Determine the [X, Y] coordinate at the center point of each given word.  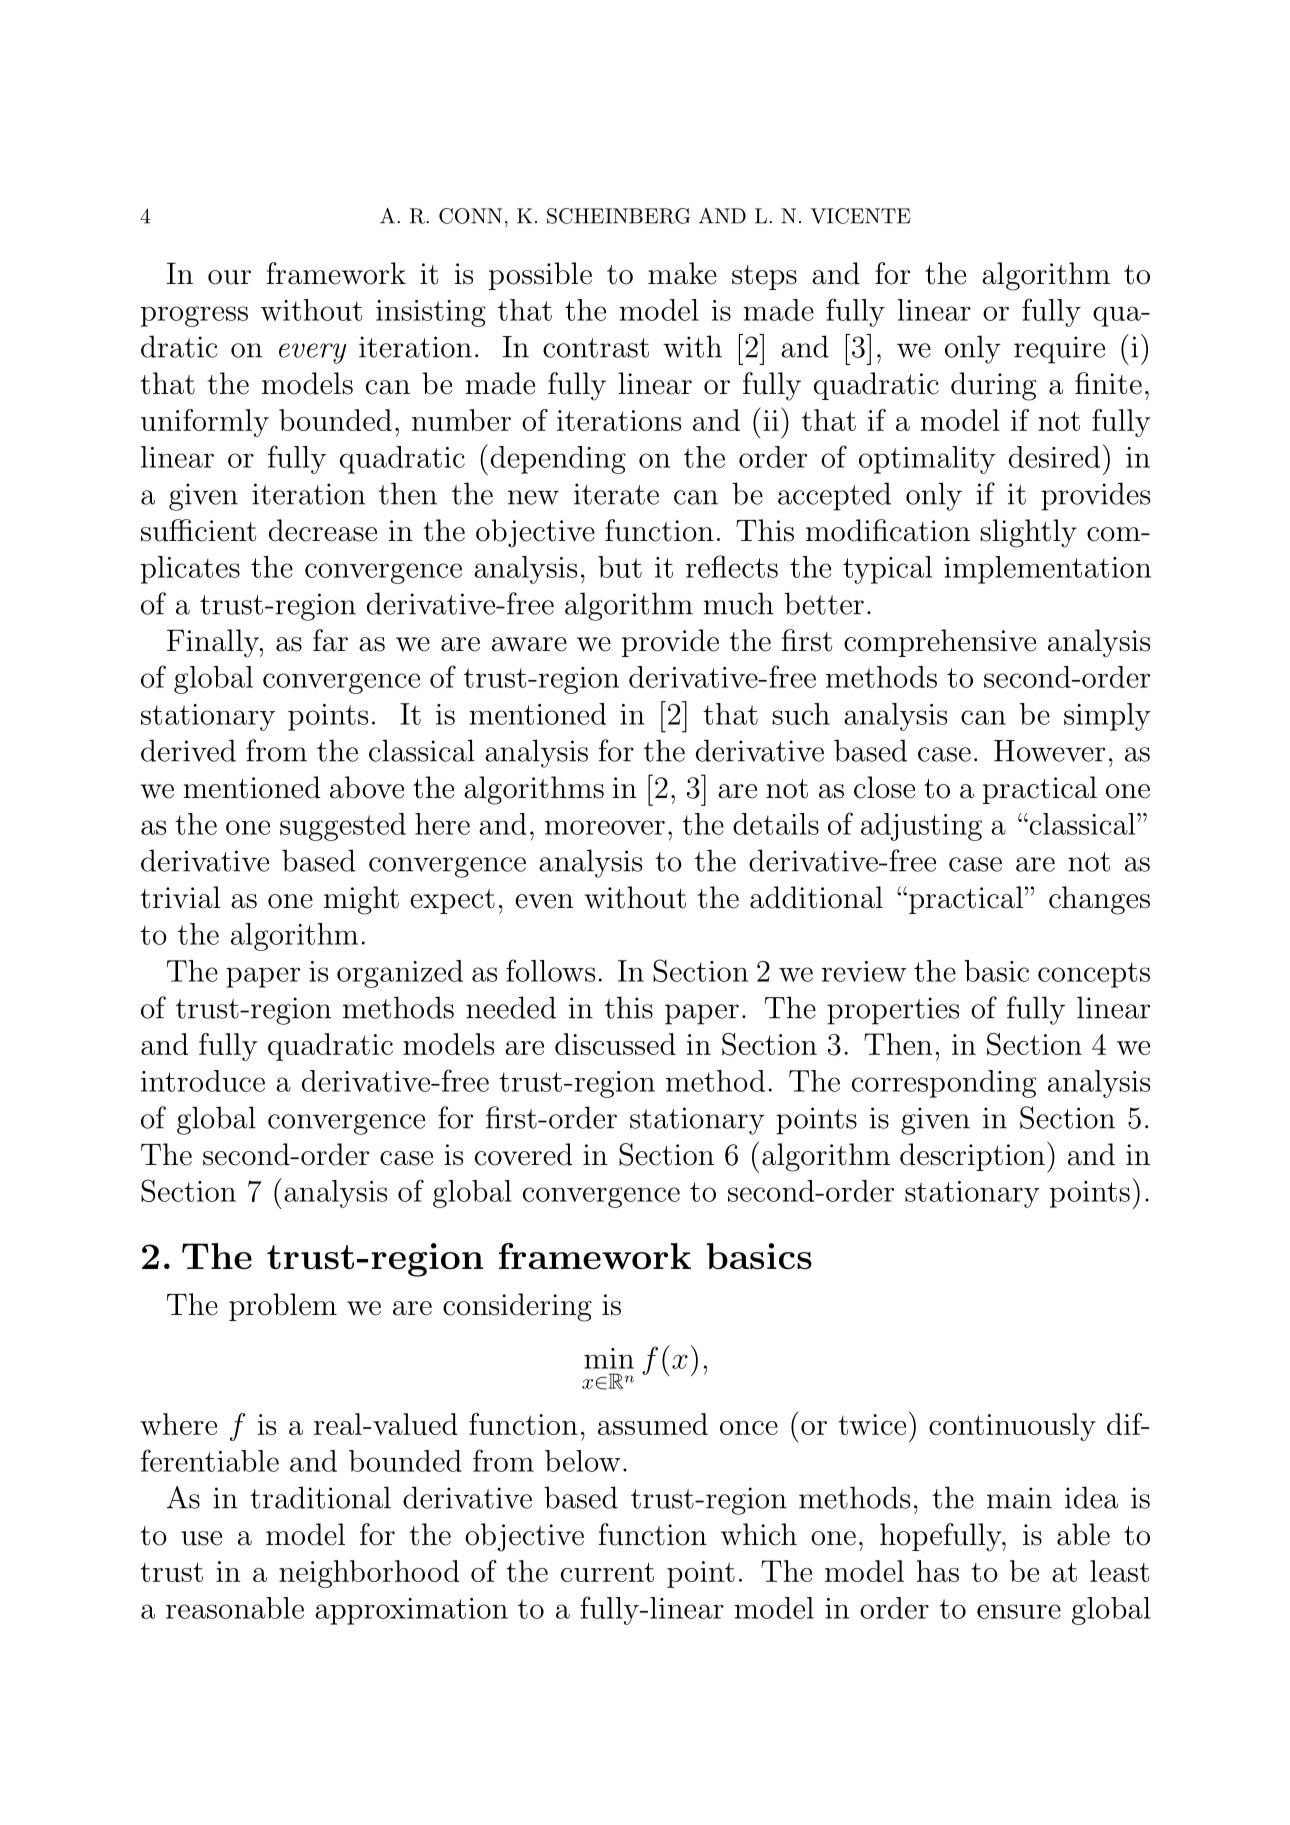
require [1059, 350]
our [229, 277]
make [682, 273]
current [607, 1572]
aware [529, 644]
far [330, 640]
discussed [615, 1044]
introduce [203, 1081]
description [972, 1157]
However [1049, 751]
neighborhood [369, 1574]
